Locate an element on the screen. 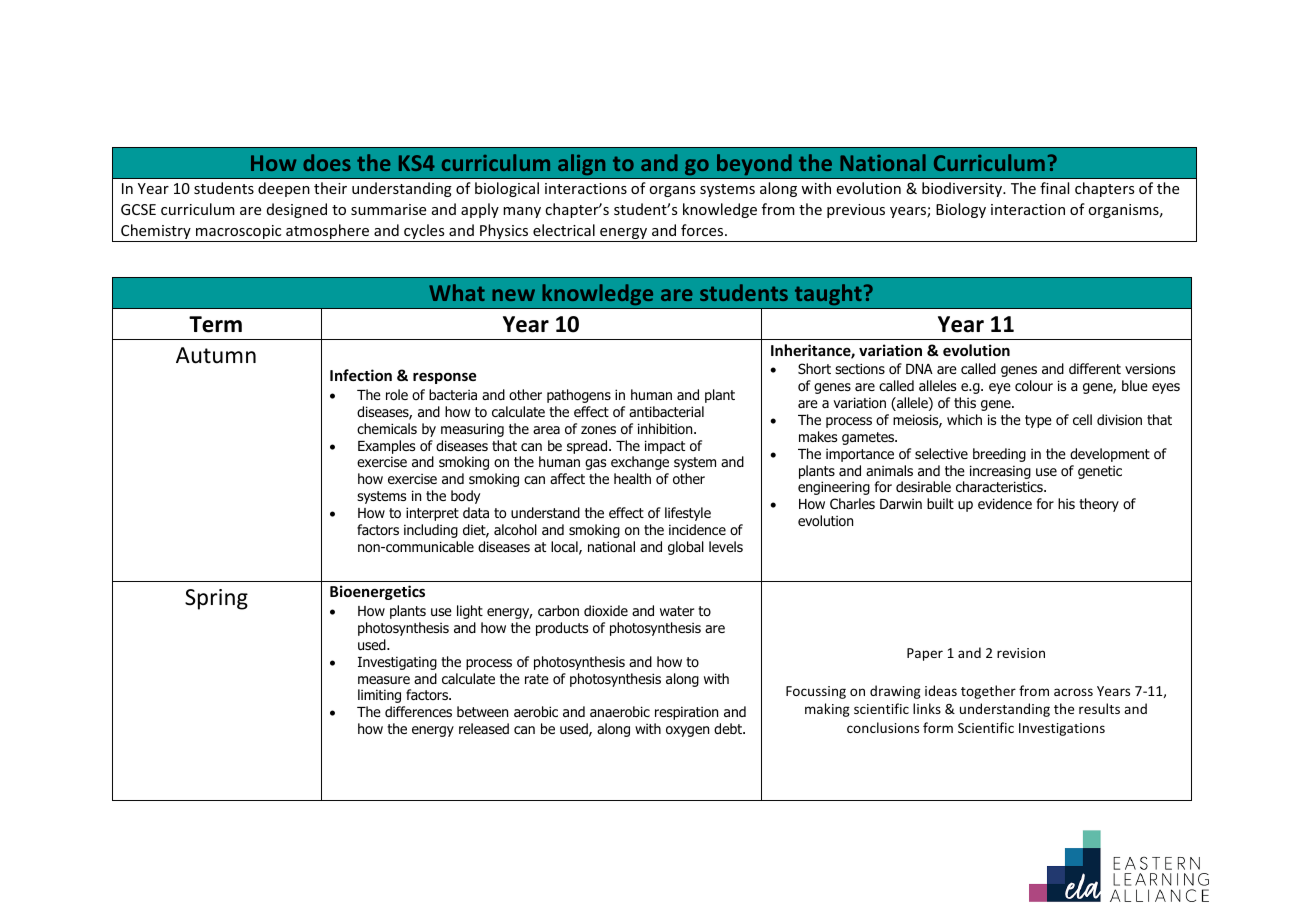 The width and height of the screenshot is (1308, 924). breeding is located at coordinates (999, 455).
